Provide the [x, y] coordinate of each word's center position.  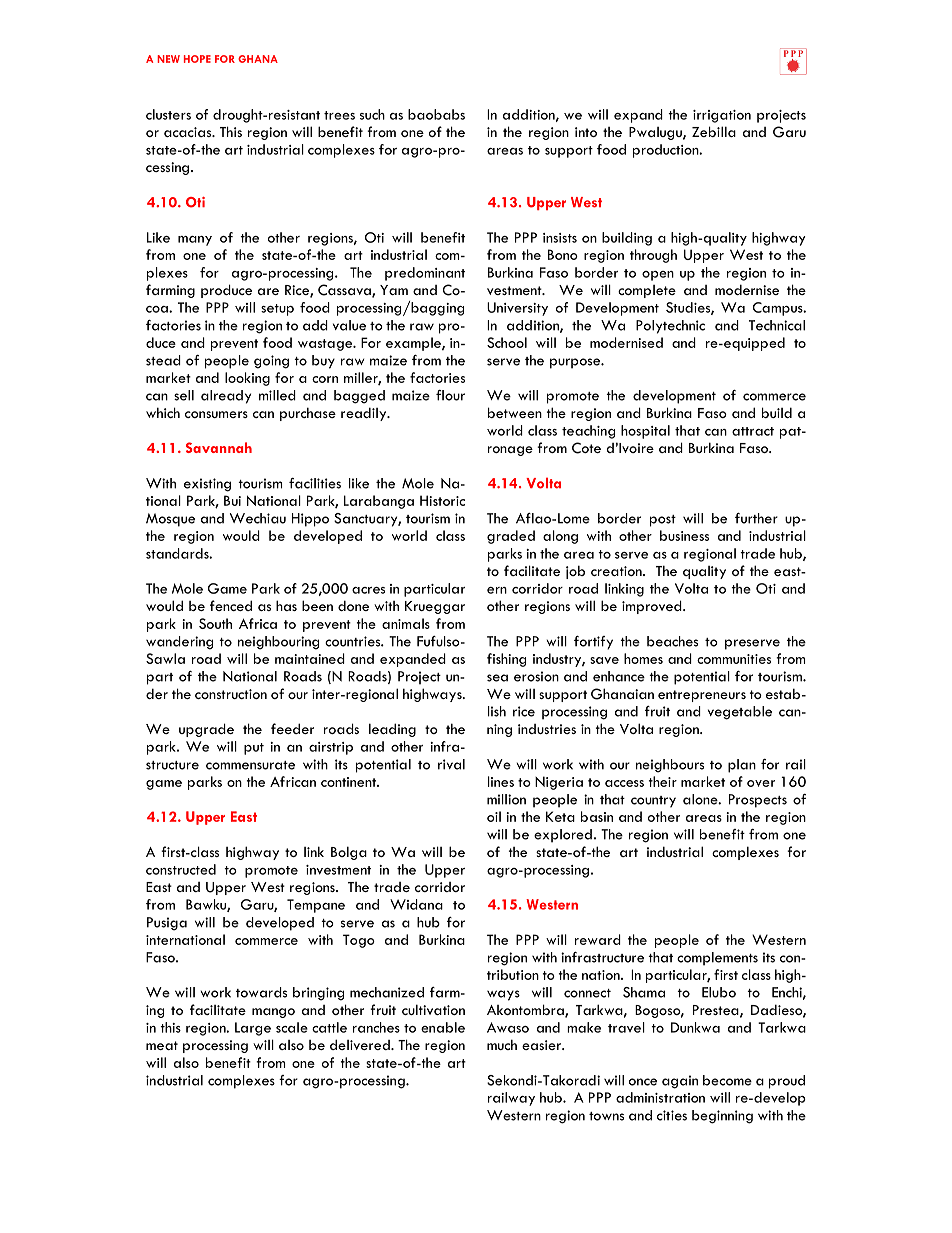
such [372, 114]
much [502, 1044]
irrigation [722, 116]
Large [253, 1029]
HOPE [197, 59]
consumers [216, 414]
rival [451, 764]
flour [450, 395]
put [254, 749]
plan [742, 766]
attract [753, 431]
